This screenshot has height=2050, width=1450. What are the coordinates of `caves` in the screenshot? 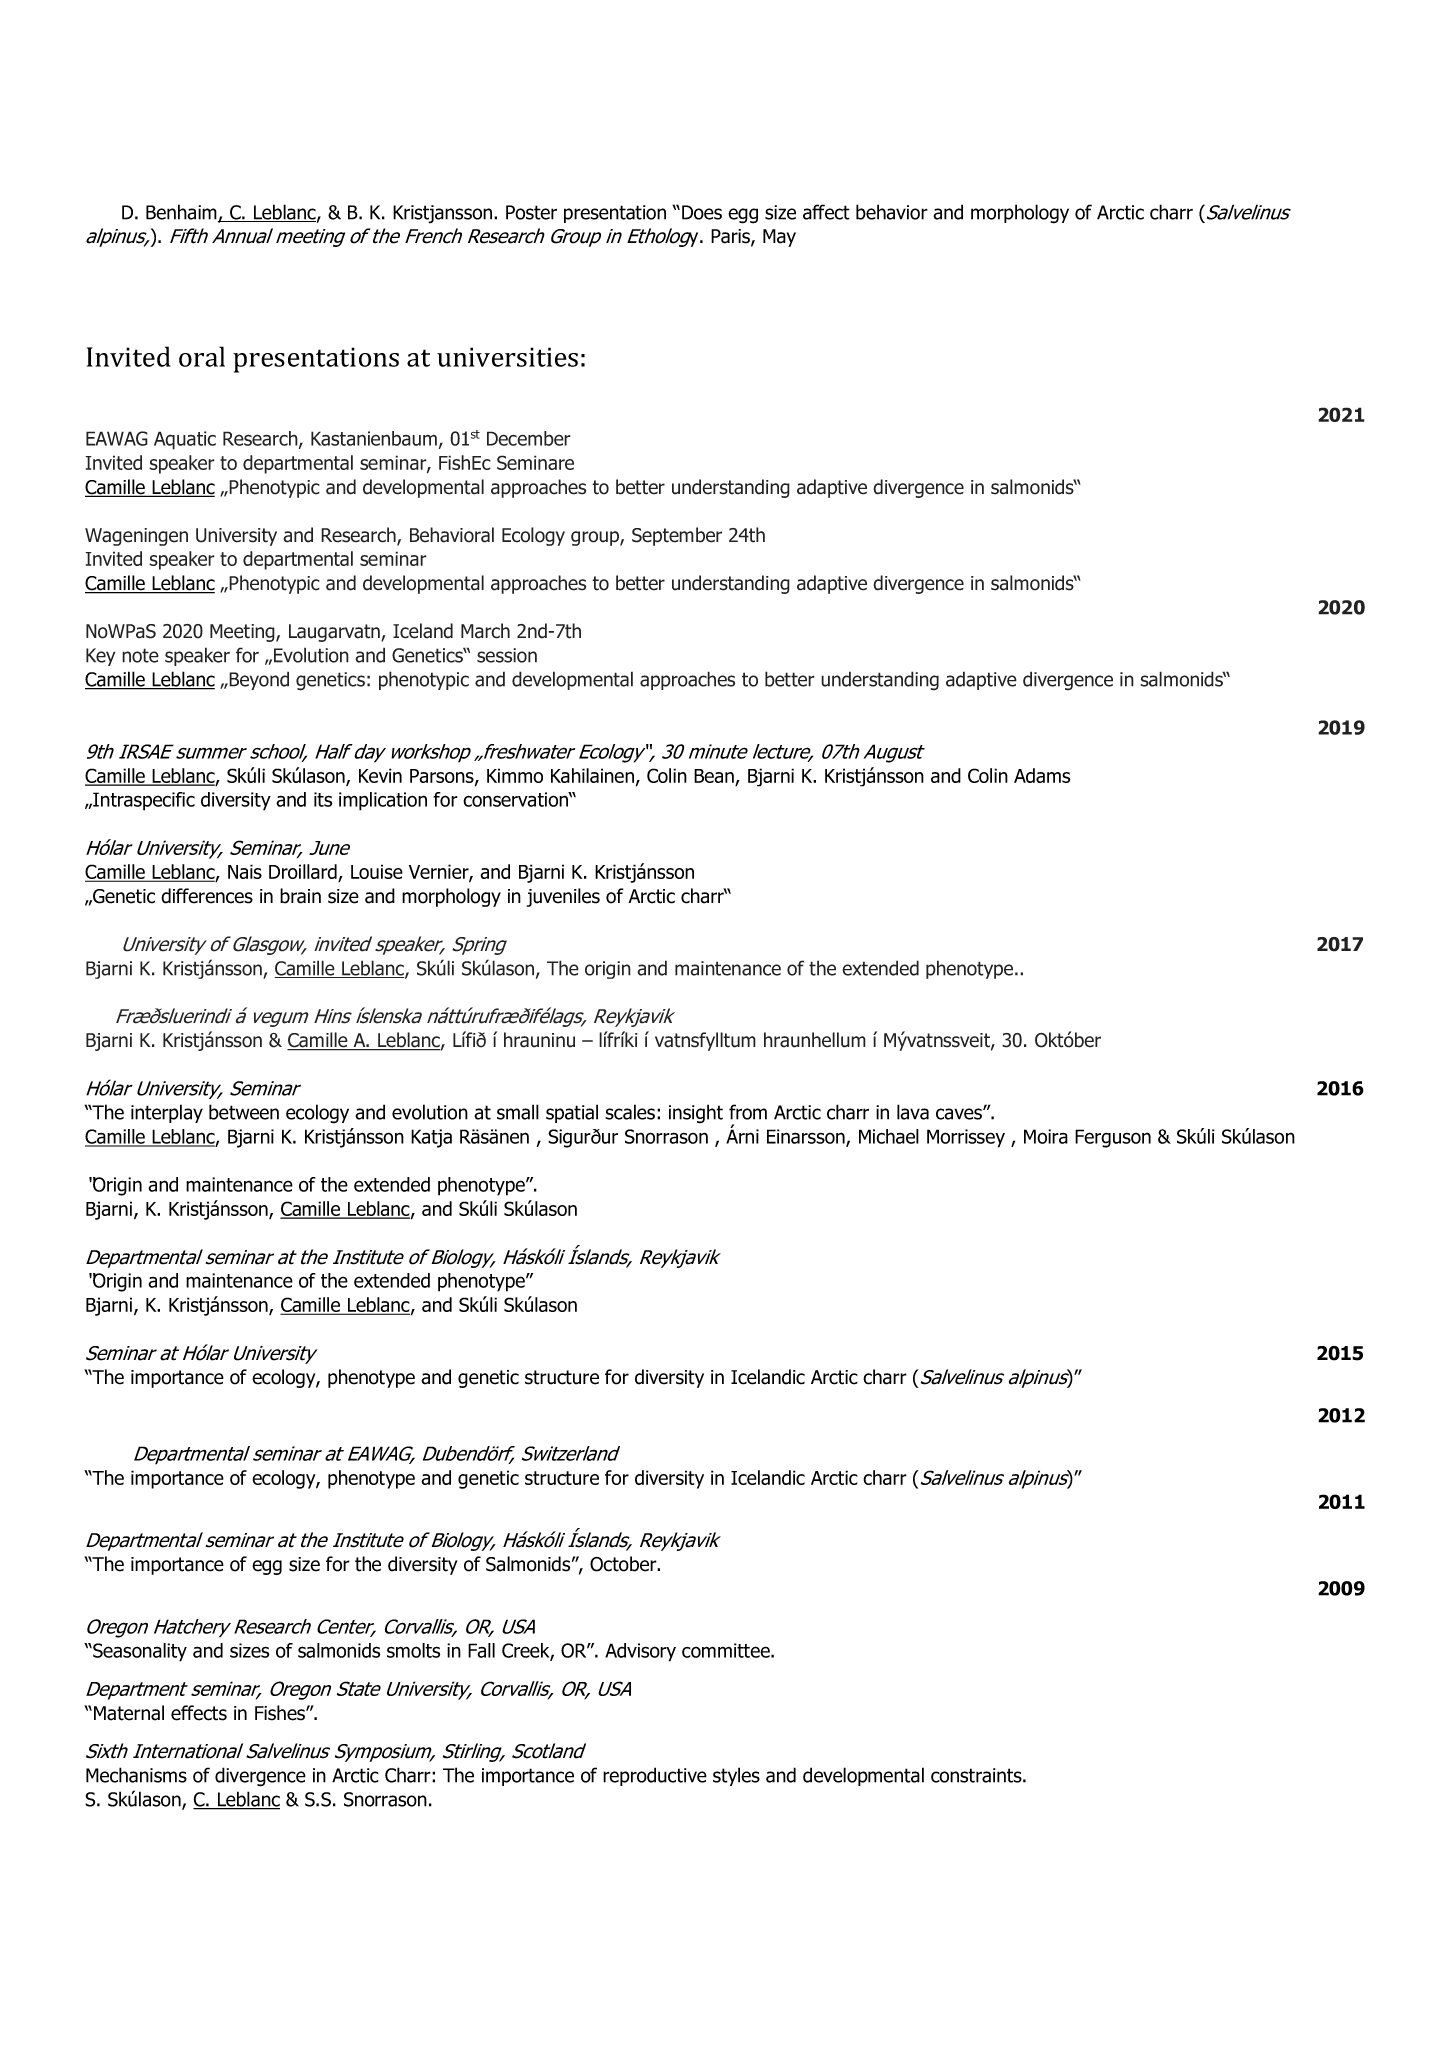 It's located at (960, 1114).
